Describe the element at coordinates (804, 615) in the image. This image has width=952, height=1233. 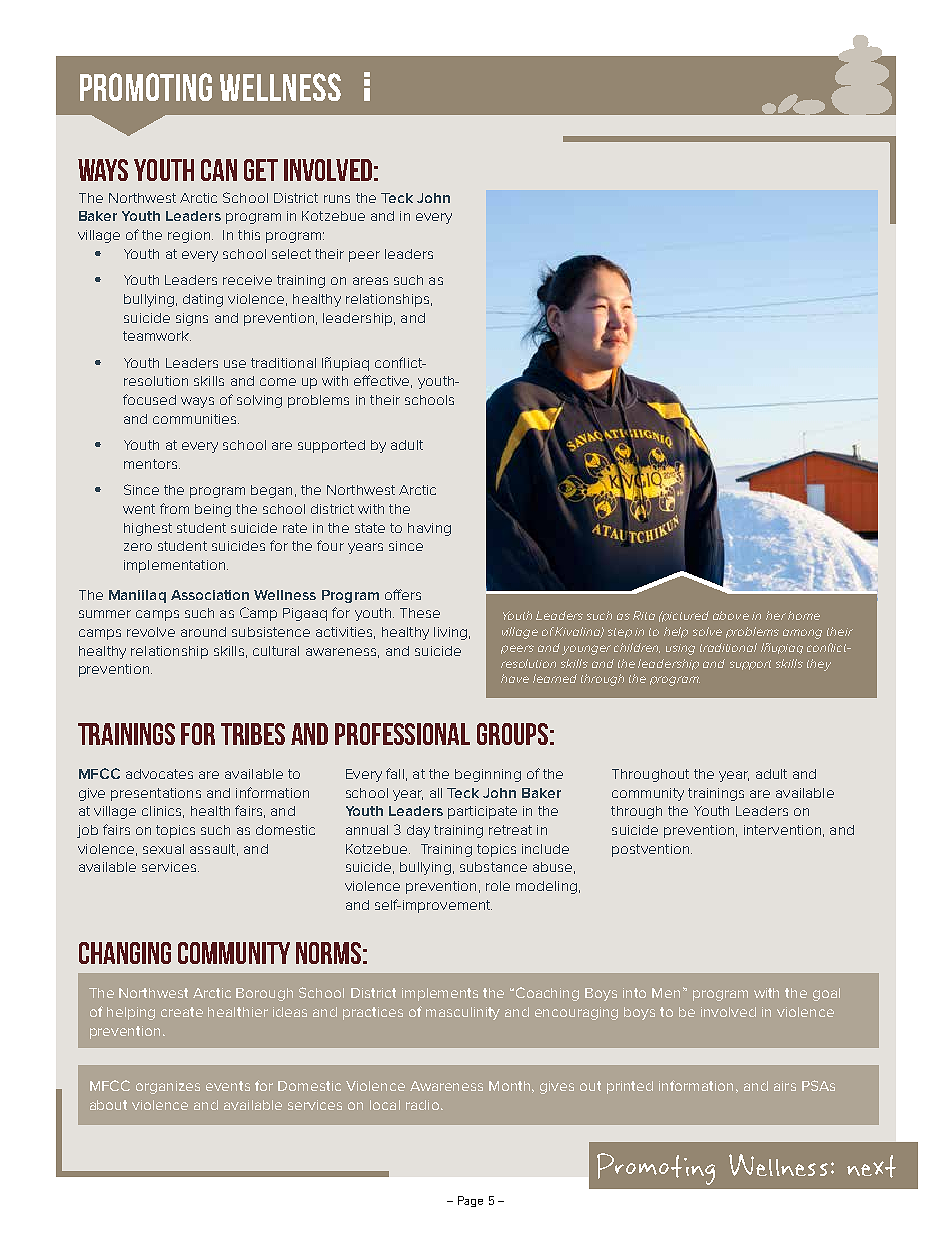
I see `home` at that location.
